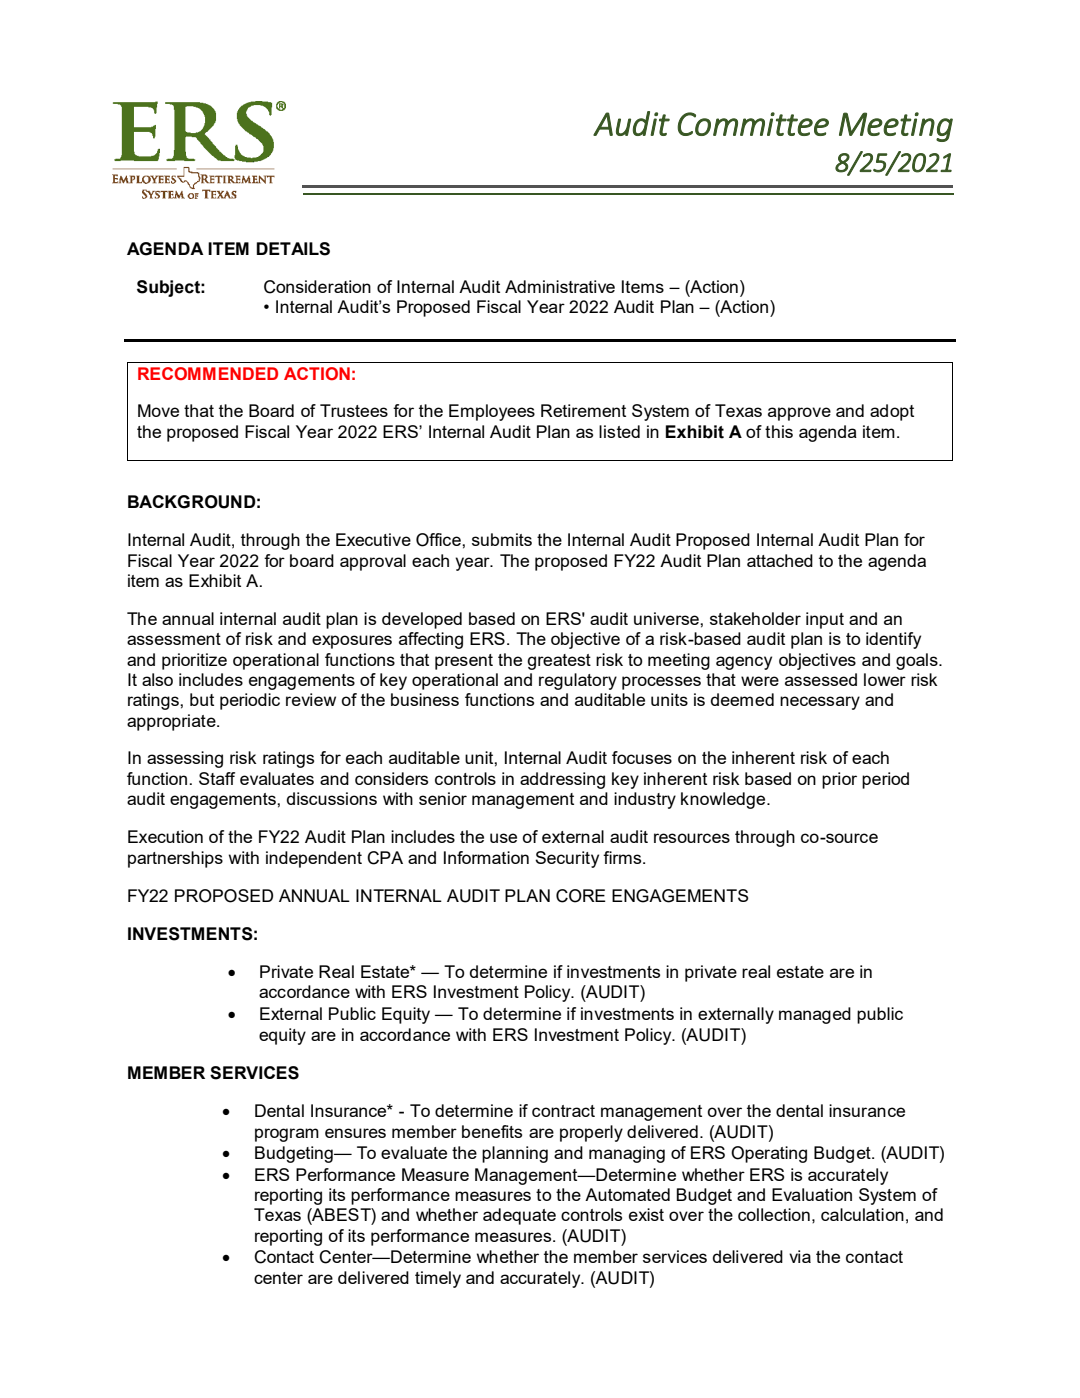 Image resolution: width=1080 pixels, height=1398 pixels. I want to click on managed, so click(815, 1015).
